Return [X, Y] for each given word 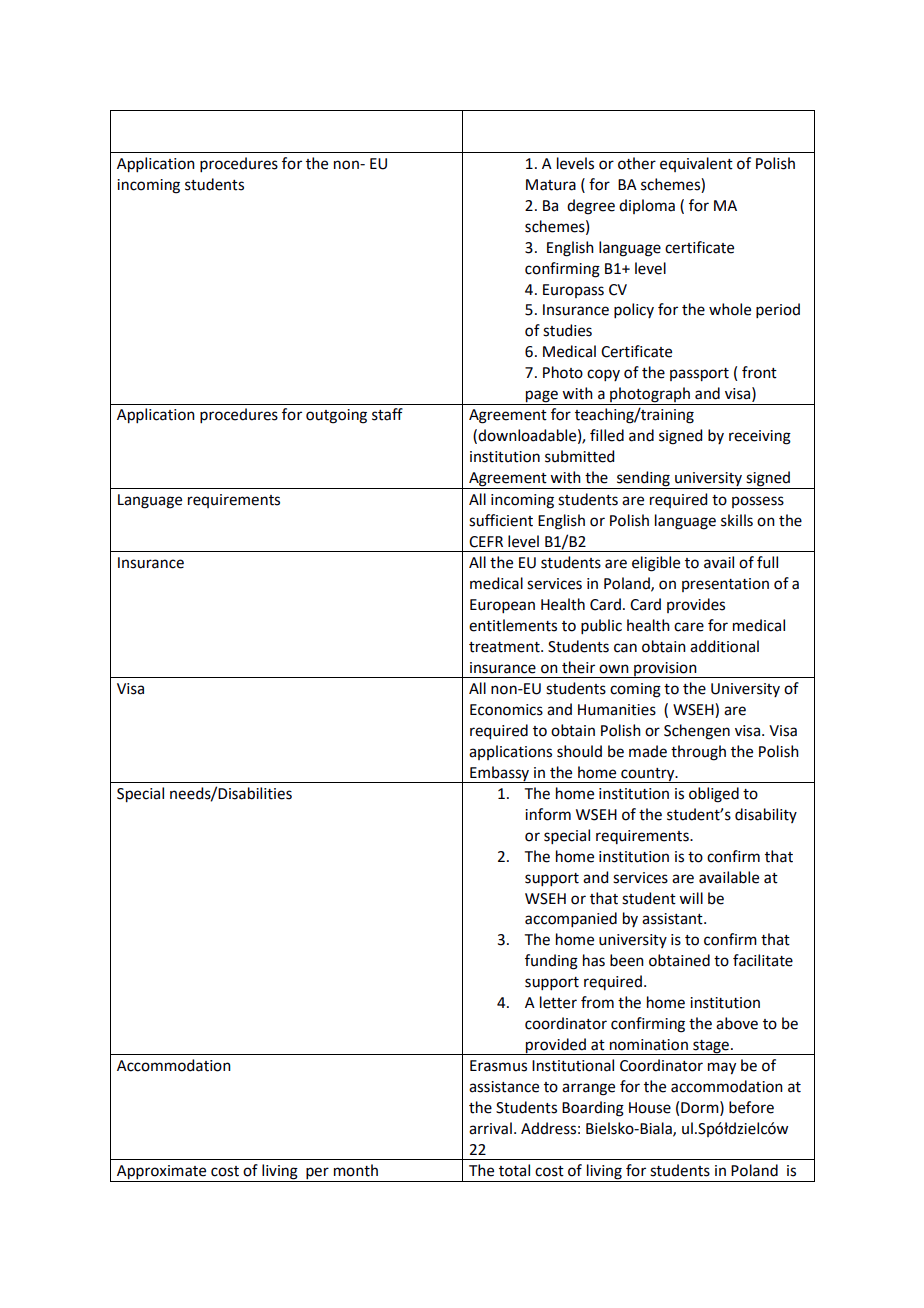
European [502, 606]
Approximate [162, 1173]
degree [591, 207]
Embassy [500, 774]
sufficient [501, 520]
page [542, 396]
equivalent [696, 164]
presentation [725, 585]
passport [699, 375]
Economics [506, 710]
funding [551, 962]
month [356, 1170]
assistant [673, 919]
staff [387, 414]
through [698, 753]
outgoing [336, 416]
